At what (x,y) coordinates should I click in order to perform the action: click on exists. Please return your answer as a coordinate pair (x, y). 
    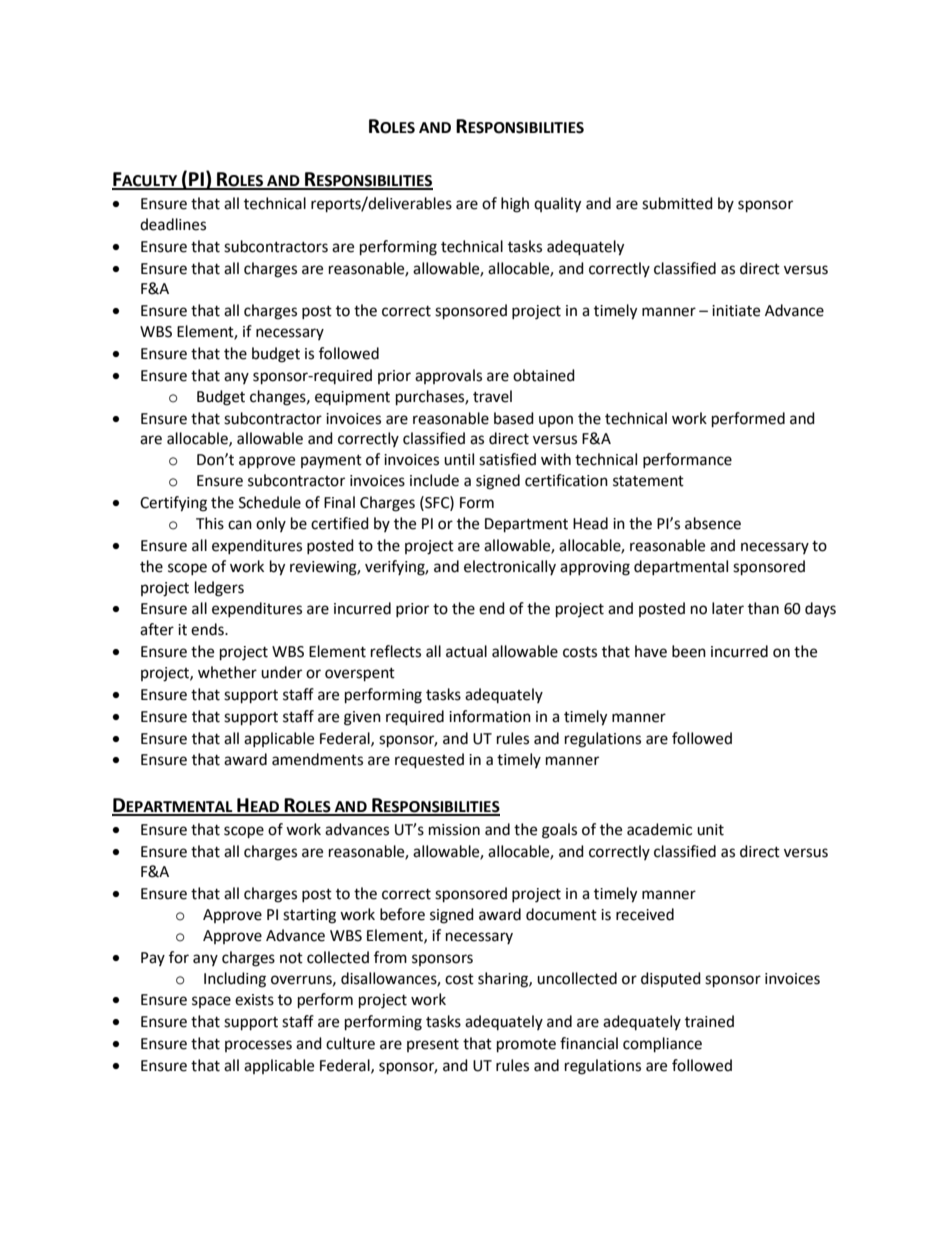
    Looking at the image, I should click on (254, 1000).
